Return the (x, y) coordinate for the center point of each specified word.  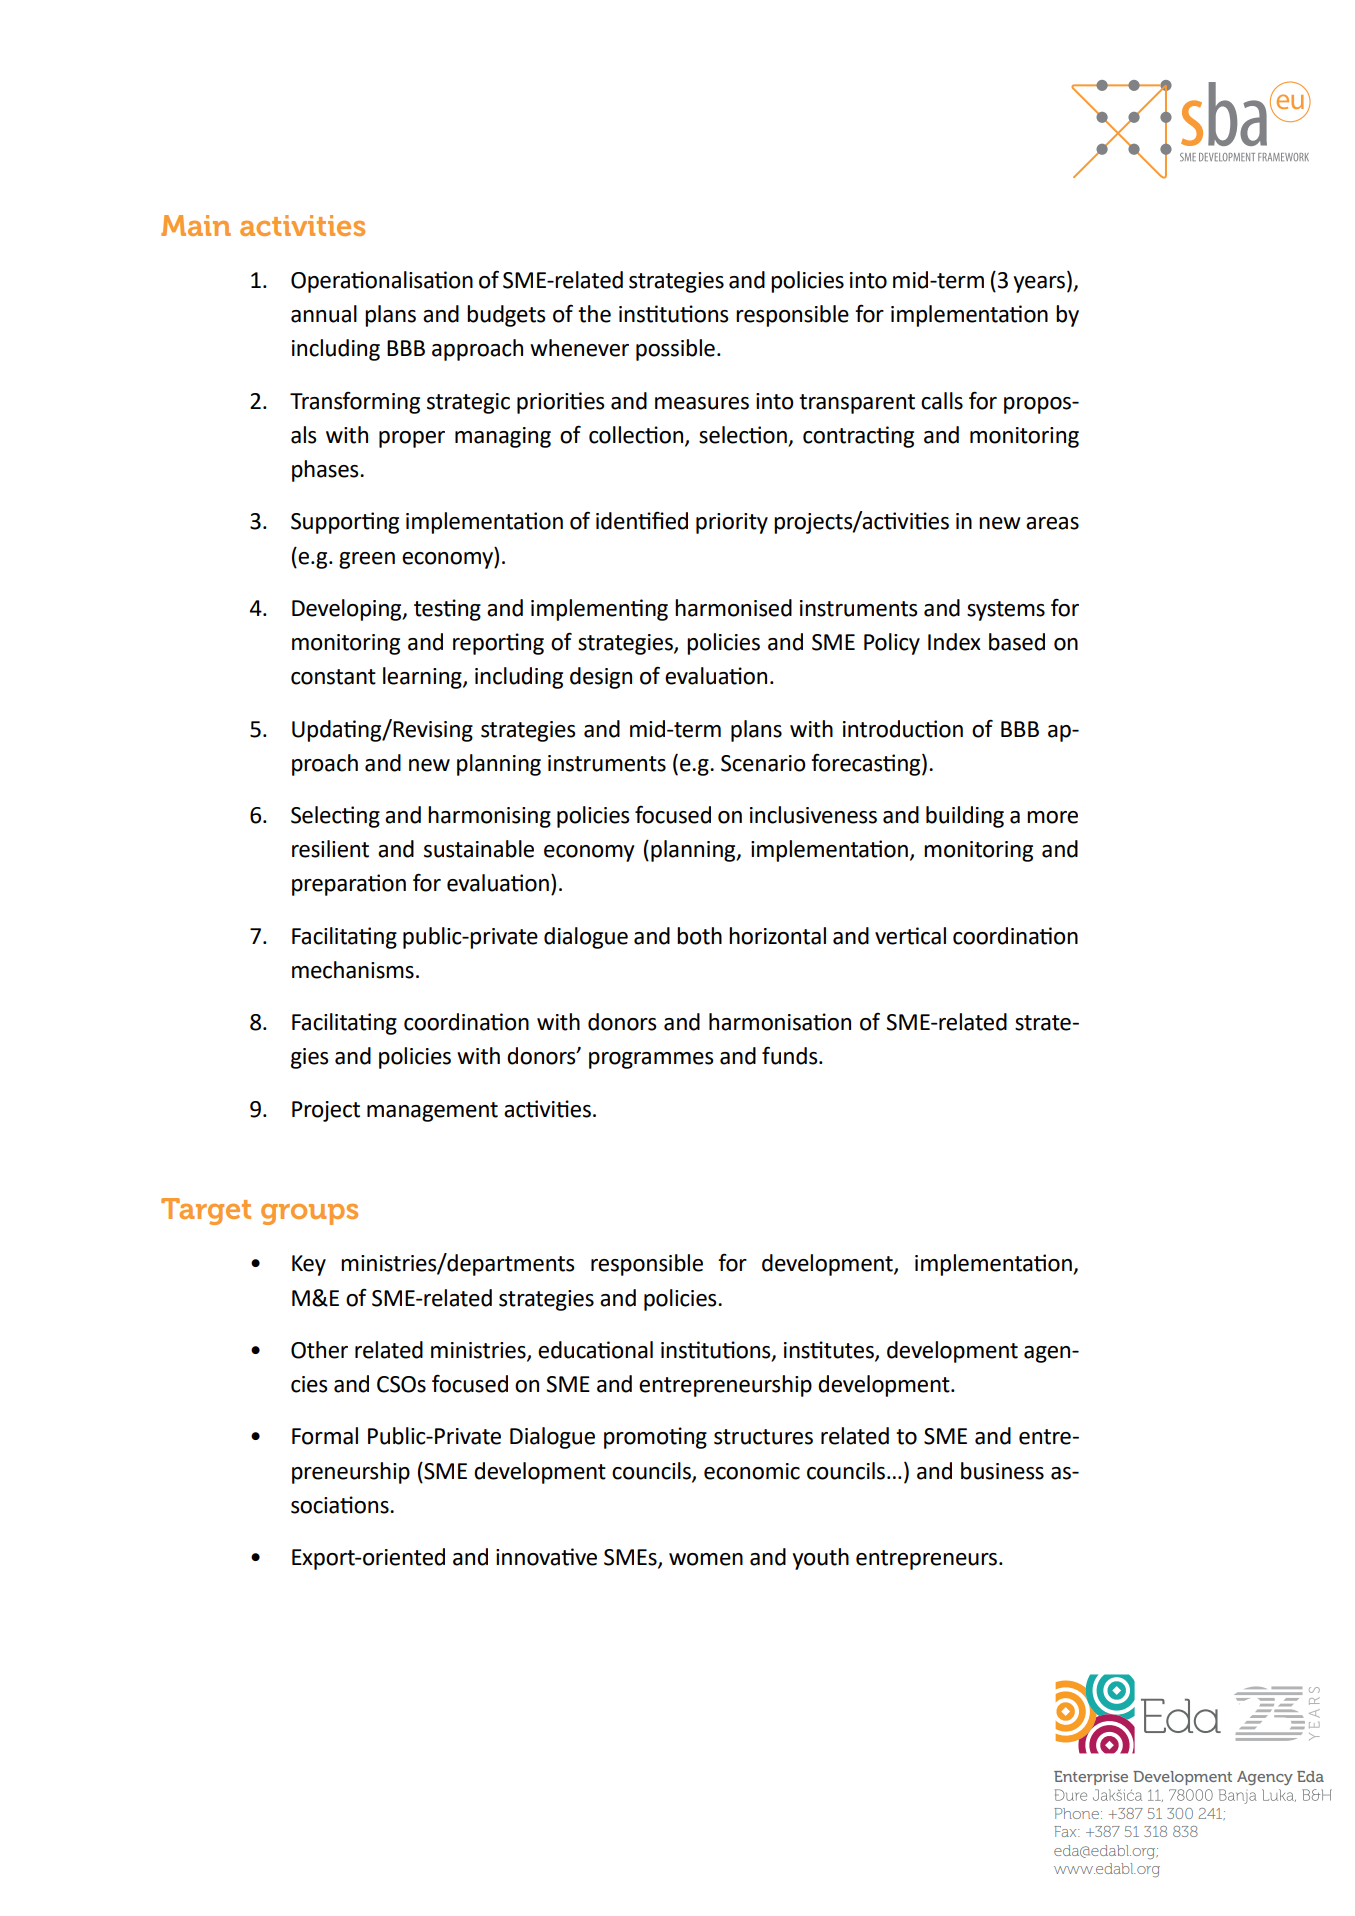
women (706, 1559)
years (1040, 284)
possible (675, 350)
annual (324, 314)
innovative (546, 1557)
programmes (651, 1060)
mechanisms (353, 970)
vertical (910, 936)
